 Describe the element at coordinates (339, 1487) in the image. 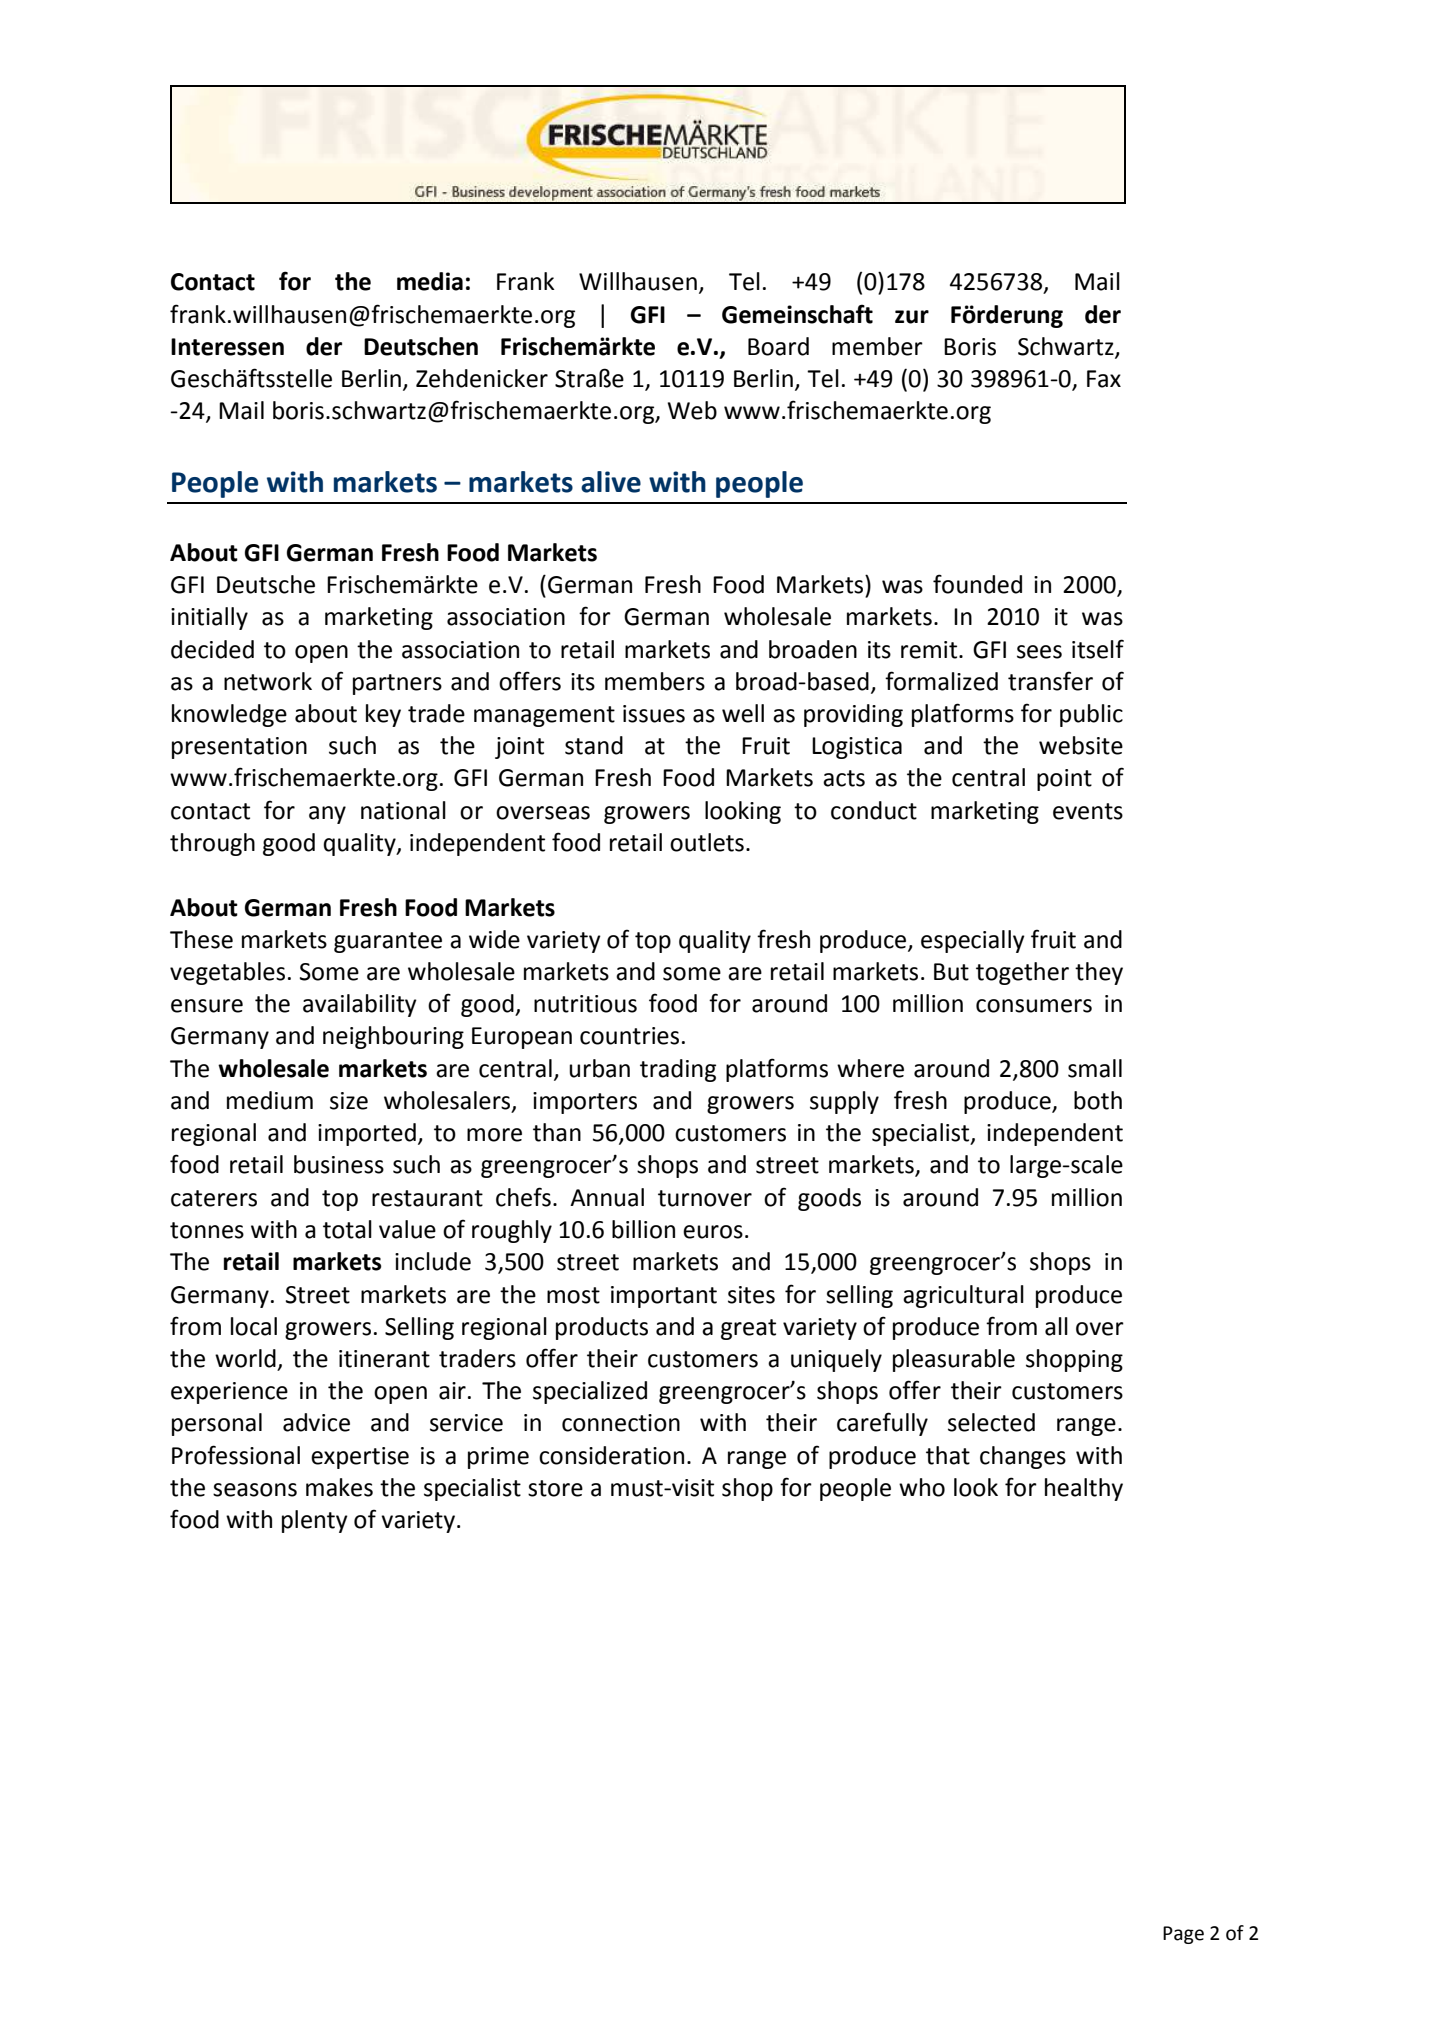

I see `makes` at that location.
